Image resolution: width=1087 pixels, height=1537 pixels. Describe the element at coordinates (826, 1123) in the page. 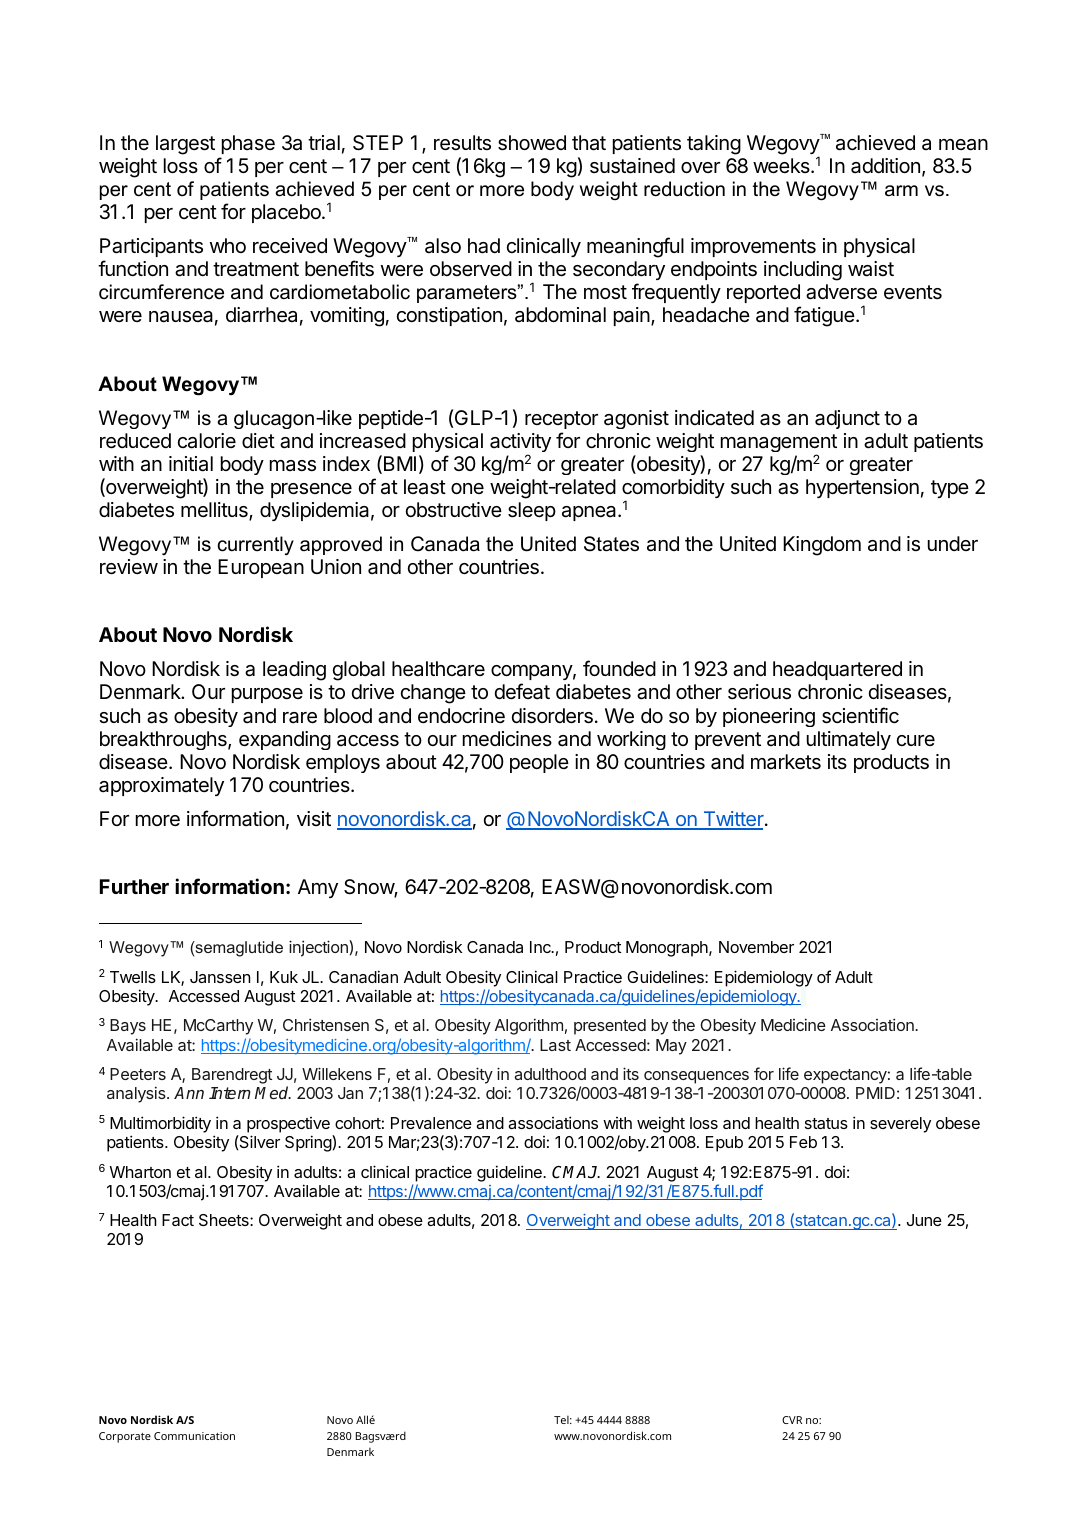

I see `status` at that location.
